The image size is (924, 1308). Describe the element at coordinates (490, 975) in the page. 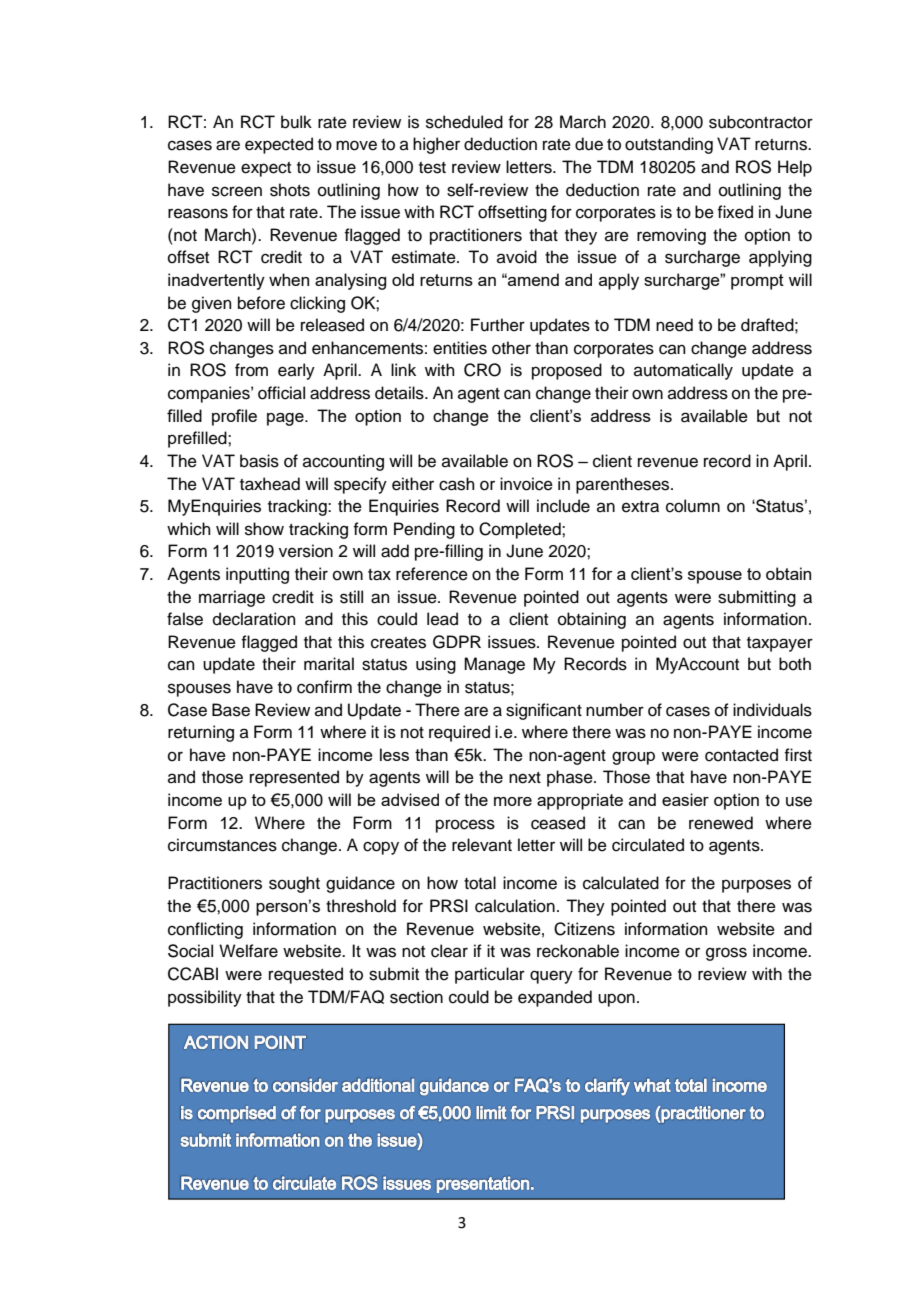

I see `particular` at that location.
